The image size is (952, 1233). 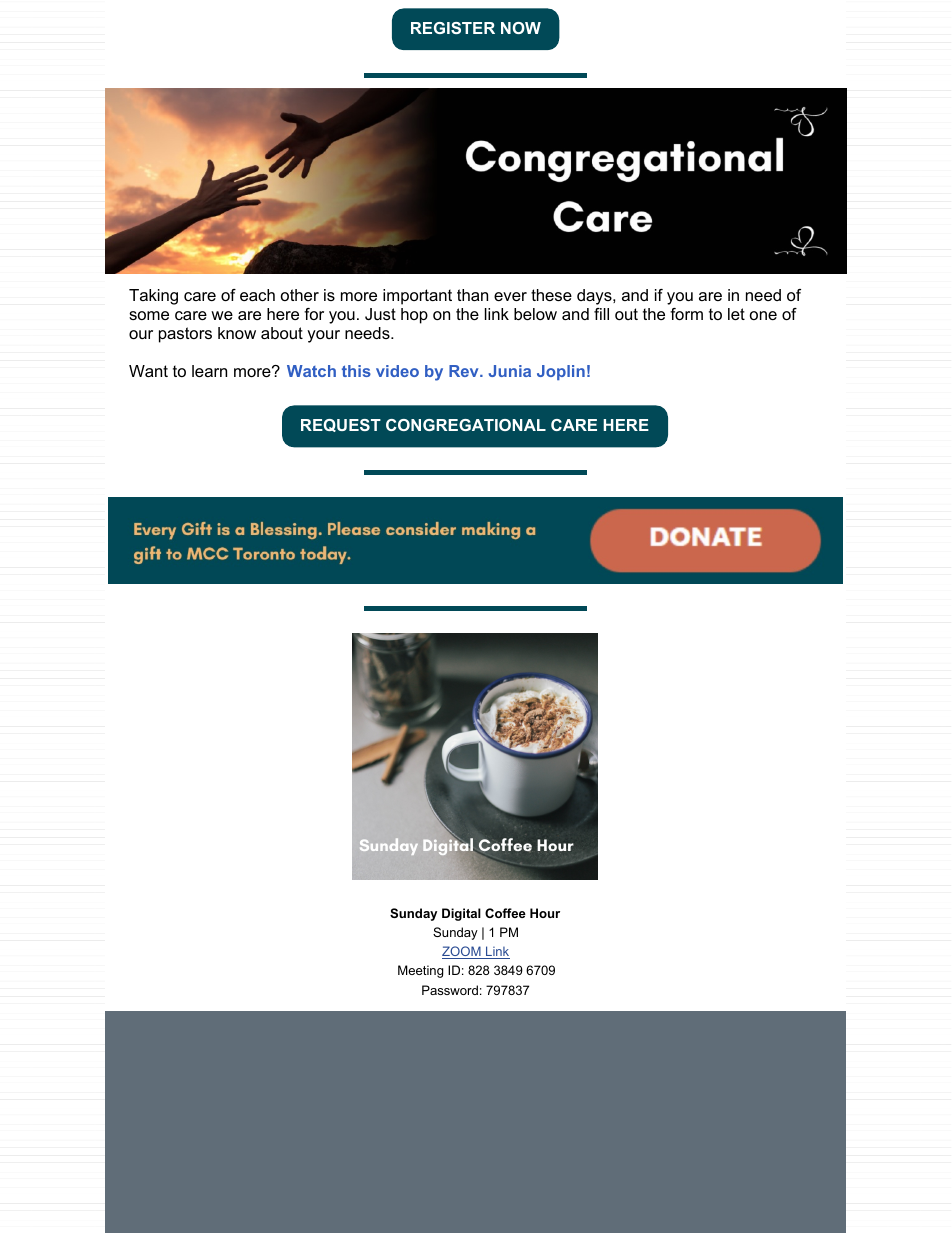 I want to click on Hour, so click(x=545, y=913).
